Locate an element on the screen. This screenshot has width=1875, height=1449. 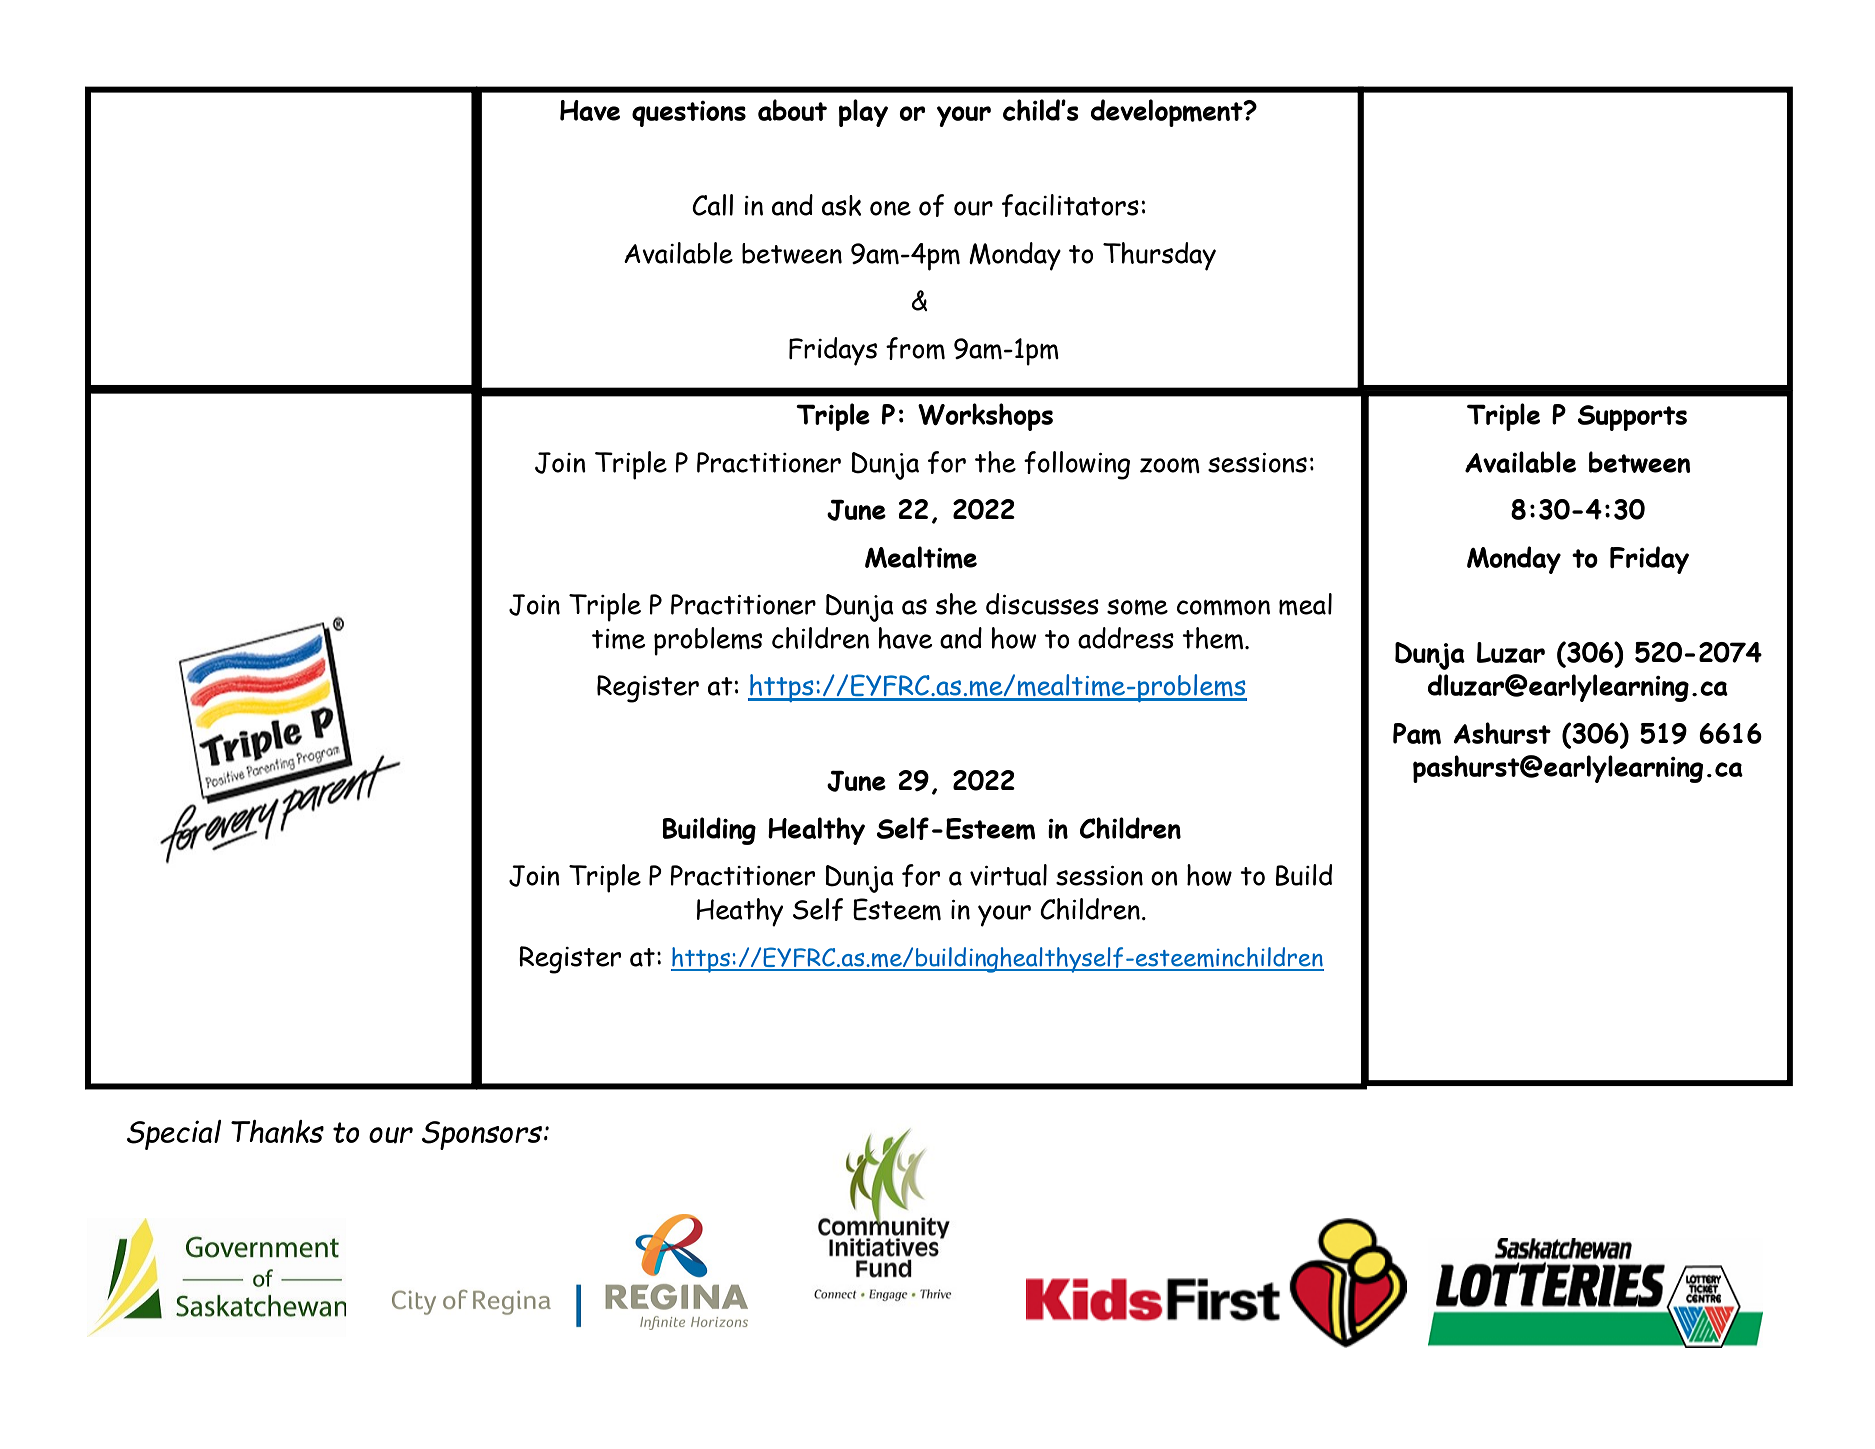
Pam is located at coordinates (1417, 734).
